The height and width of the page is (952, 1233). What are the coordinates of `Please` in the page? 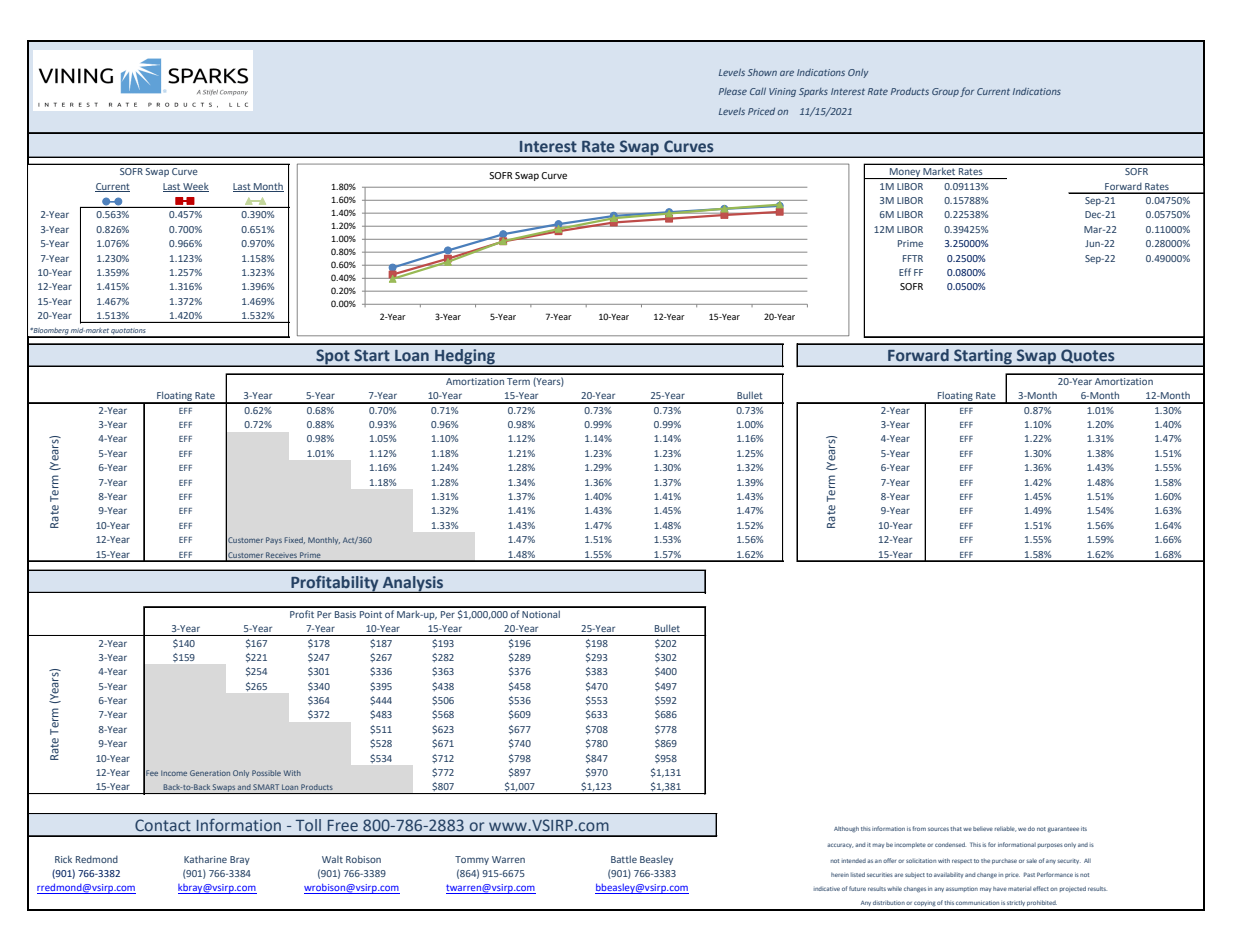 It's located at (733, 91).
